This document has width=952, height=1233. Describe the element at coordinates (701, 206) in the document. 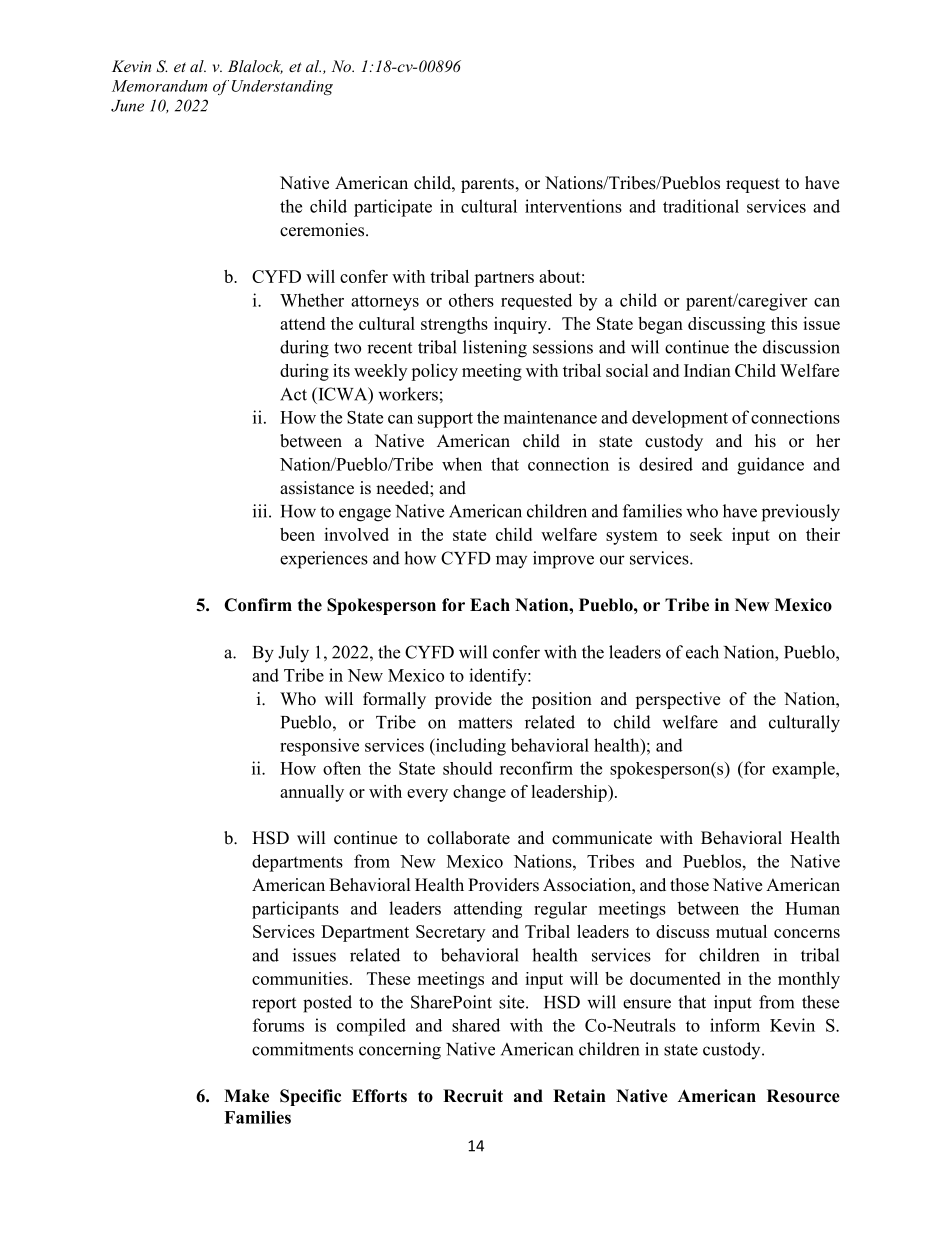

I see `traditional` at that location.
